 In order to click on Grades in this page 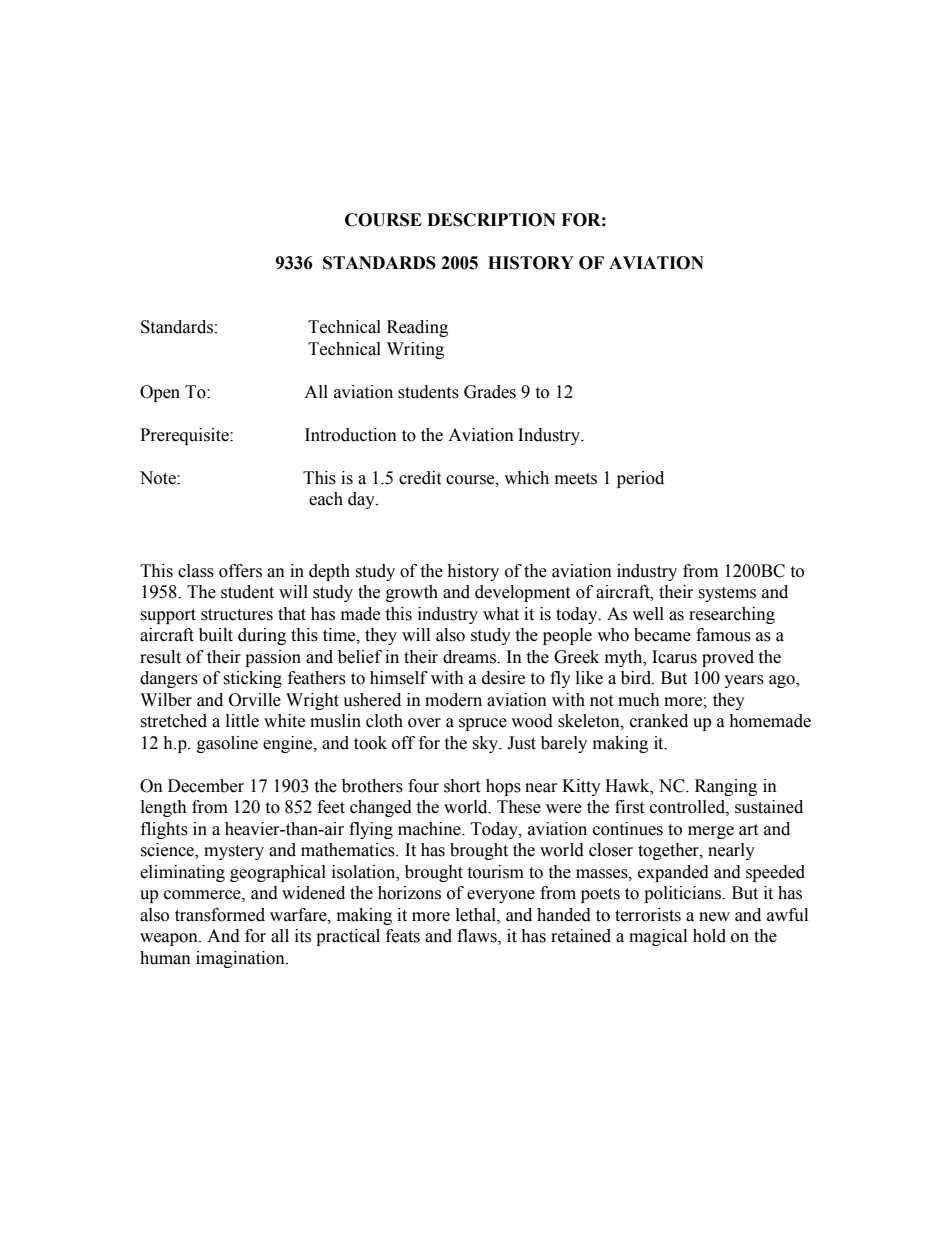, I will do `click(490, 392)`.
